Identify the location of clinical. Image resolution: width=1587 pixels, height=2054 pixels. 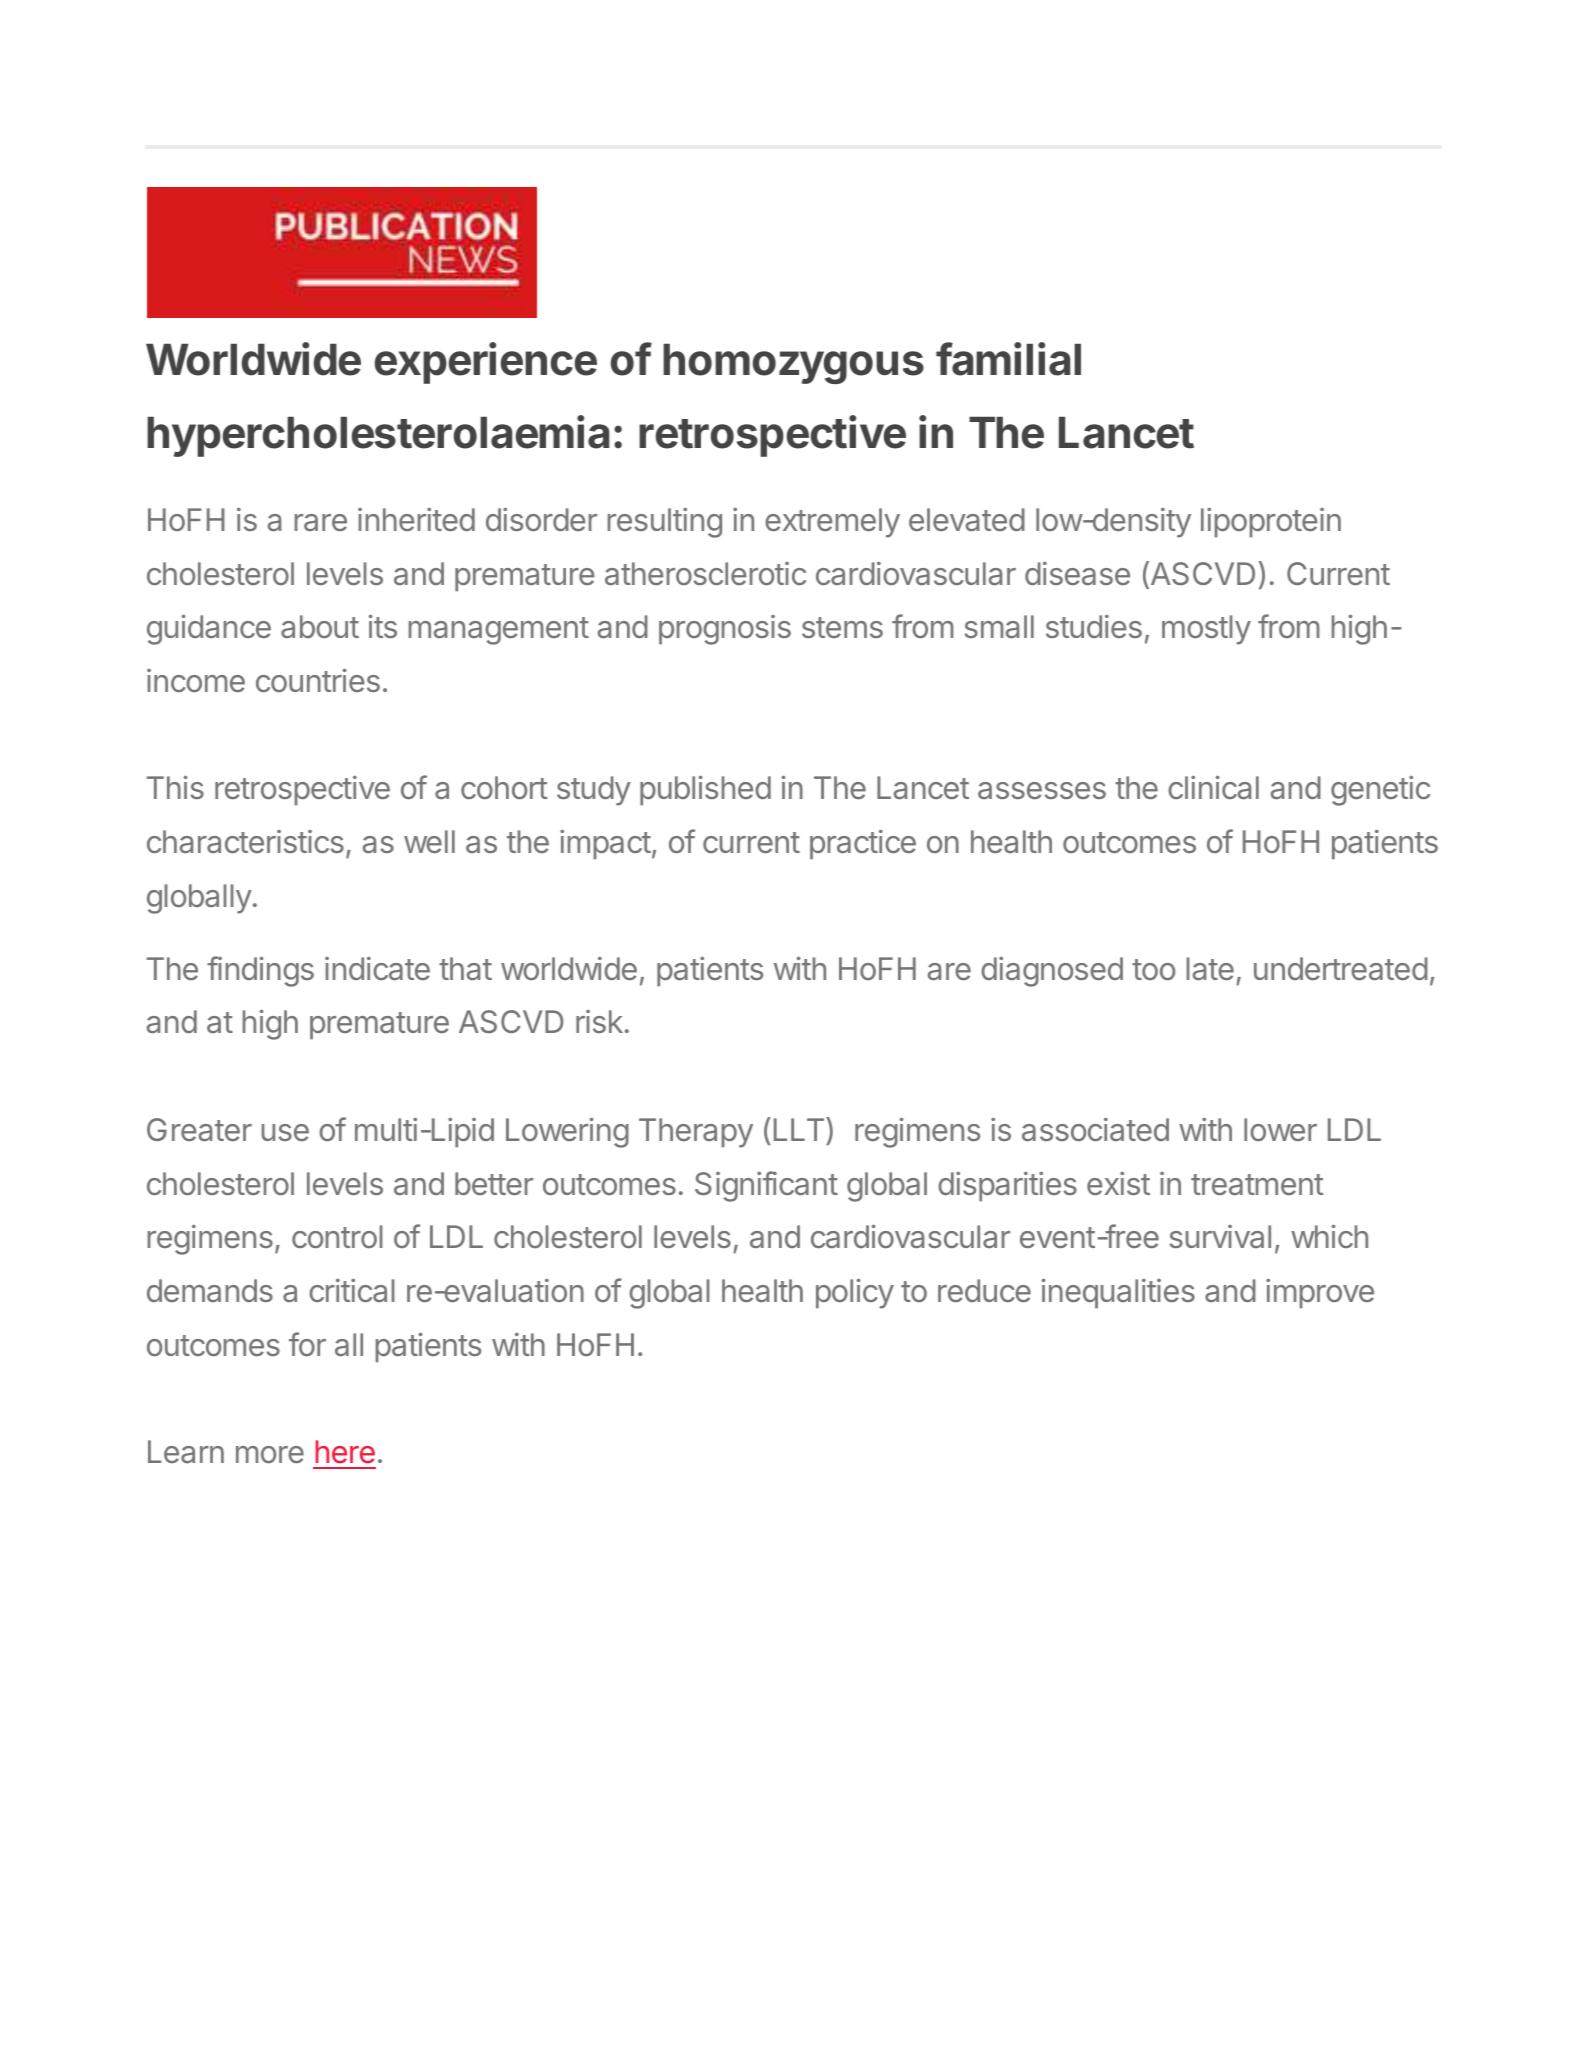
(1213, 788).
